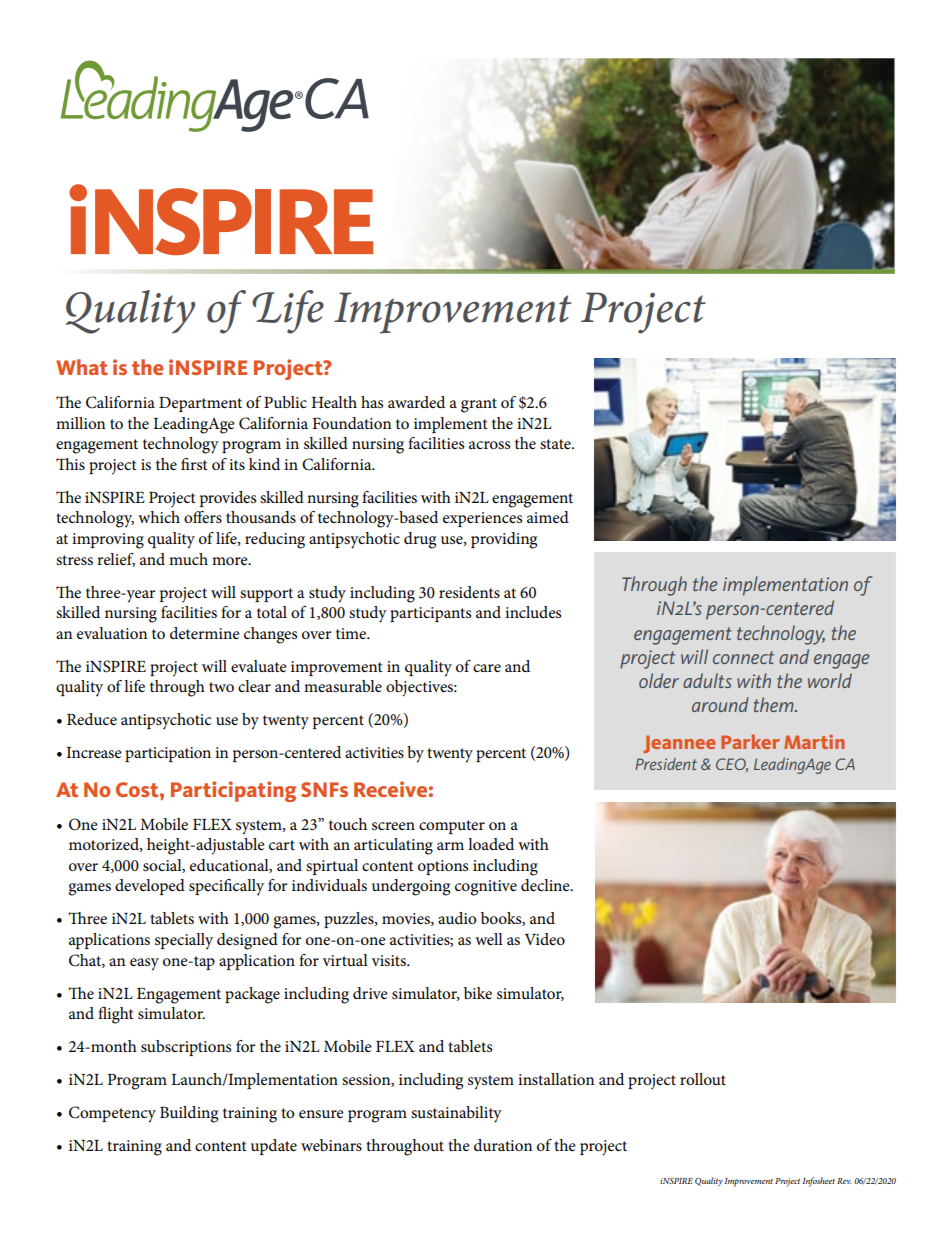  I want to click on much, so click(188, 559).
